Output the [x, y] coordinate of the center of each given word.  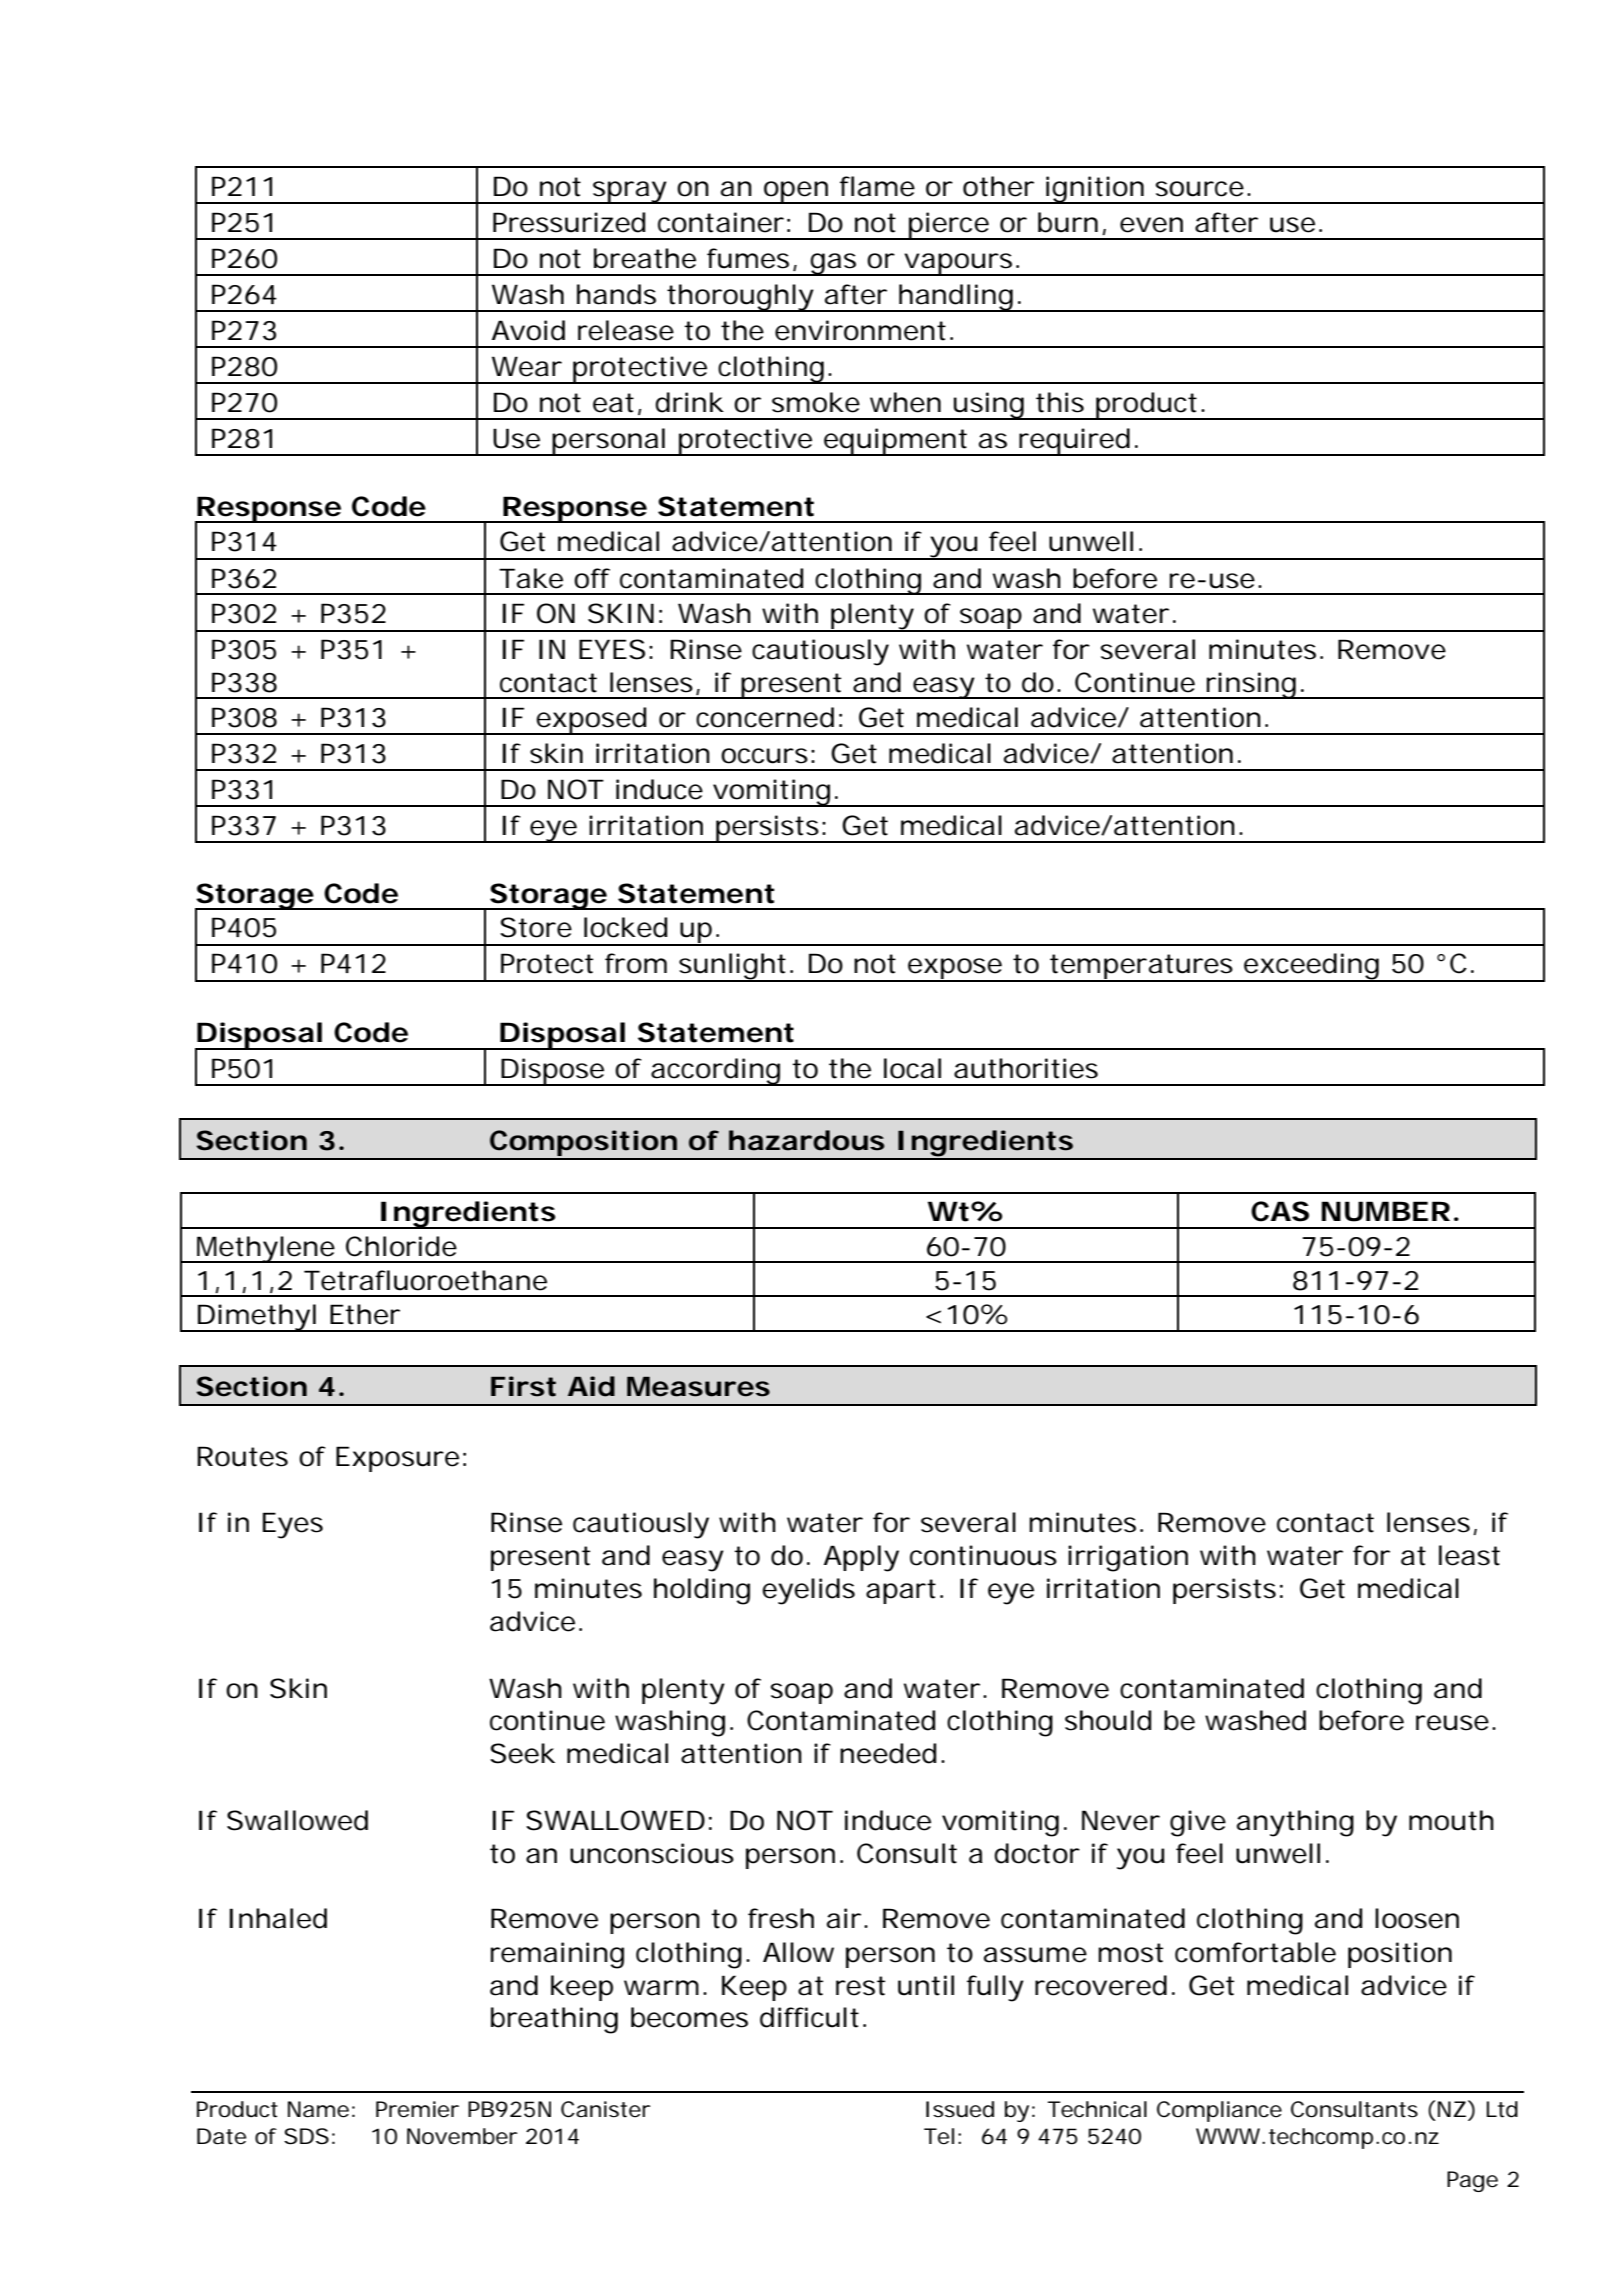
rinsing [1251, 685]
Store [536, 927]
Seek [522, 1753]
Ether [365, 1314]
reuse [1452, 1723]
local [912, 1068]
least [1469, 1555]
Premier [417, 2109]
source [1200, 189]
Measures [698, 1387]
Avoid [528, 330]
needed [888, 1753]
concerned [765, 717]
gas [834, 264]
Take [531, 578]
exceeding [1311, 967]
